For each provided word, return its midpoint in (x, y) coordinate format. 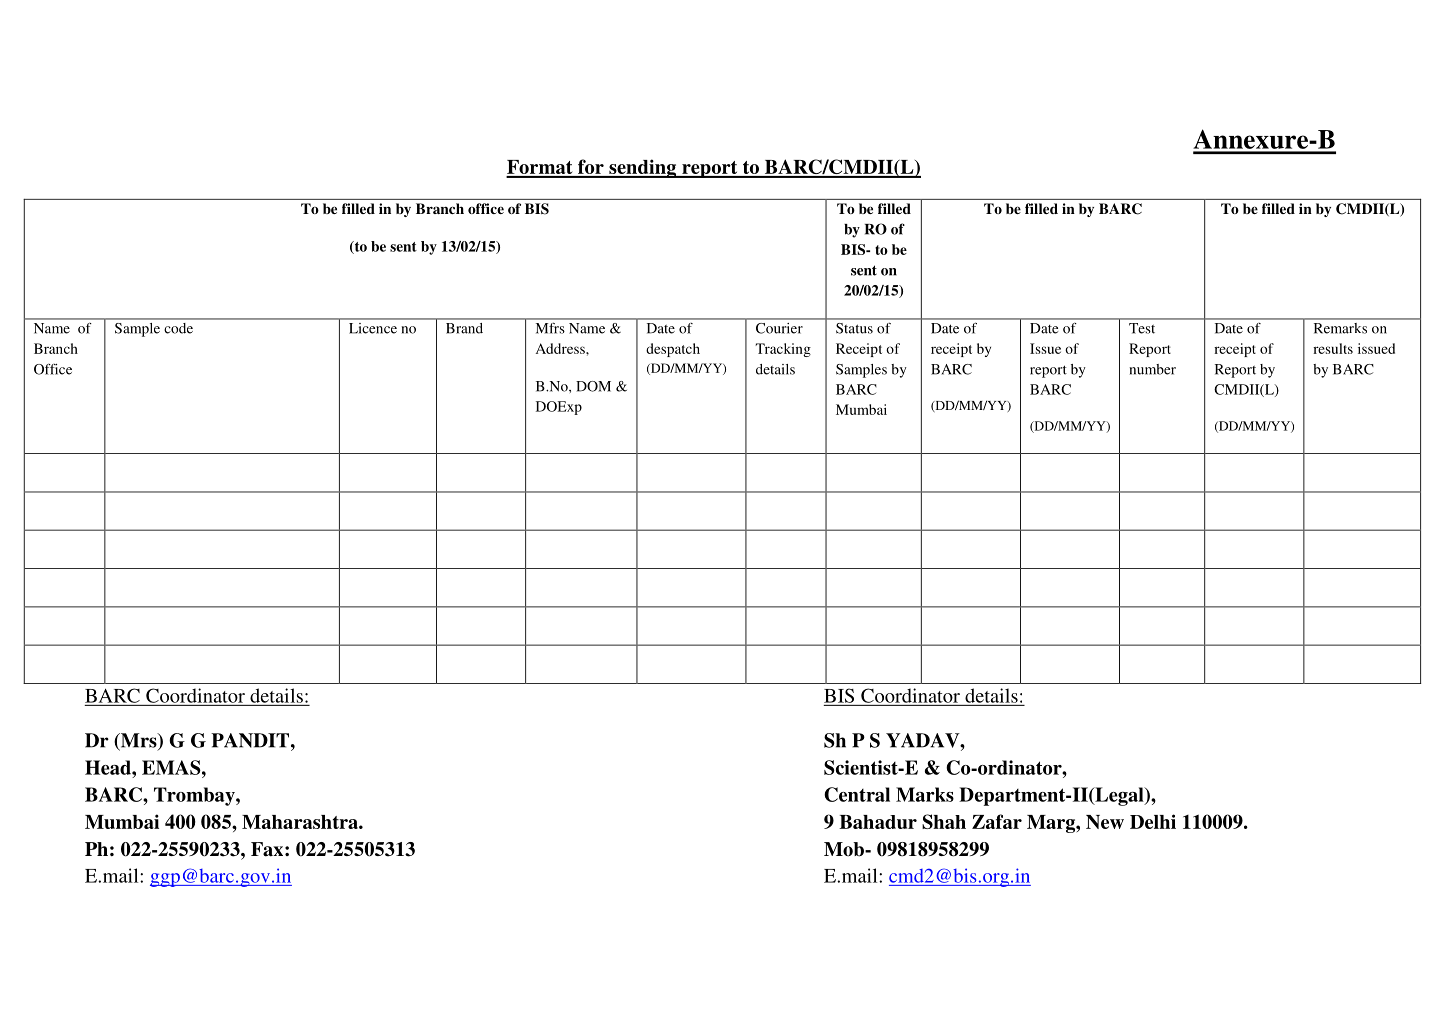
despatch (673, 350)
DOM (593, 386)
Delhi (1153, 821)
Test (1142, 328)
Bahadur (878, 822)
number (1152, 369)
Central (857, 794)
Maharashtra (301, 822)
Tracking (783, 350)
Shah (944, 821)
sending (643, 168)
